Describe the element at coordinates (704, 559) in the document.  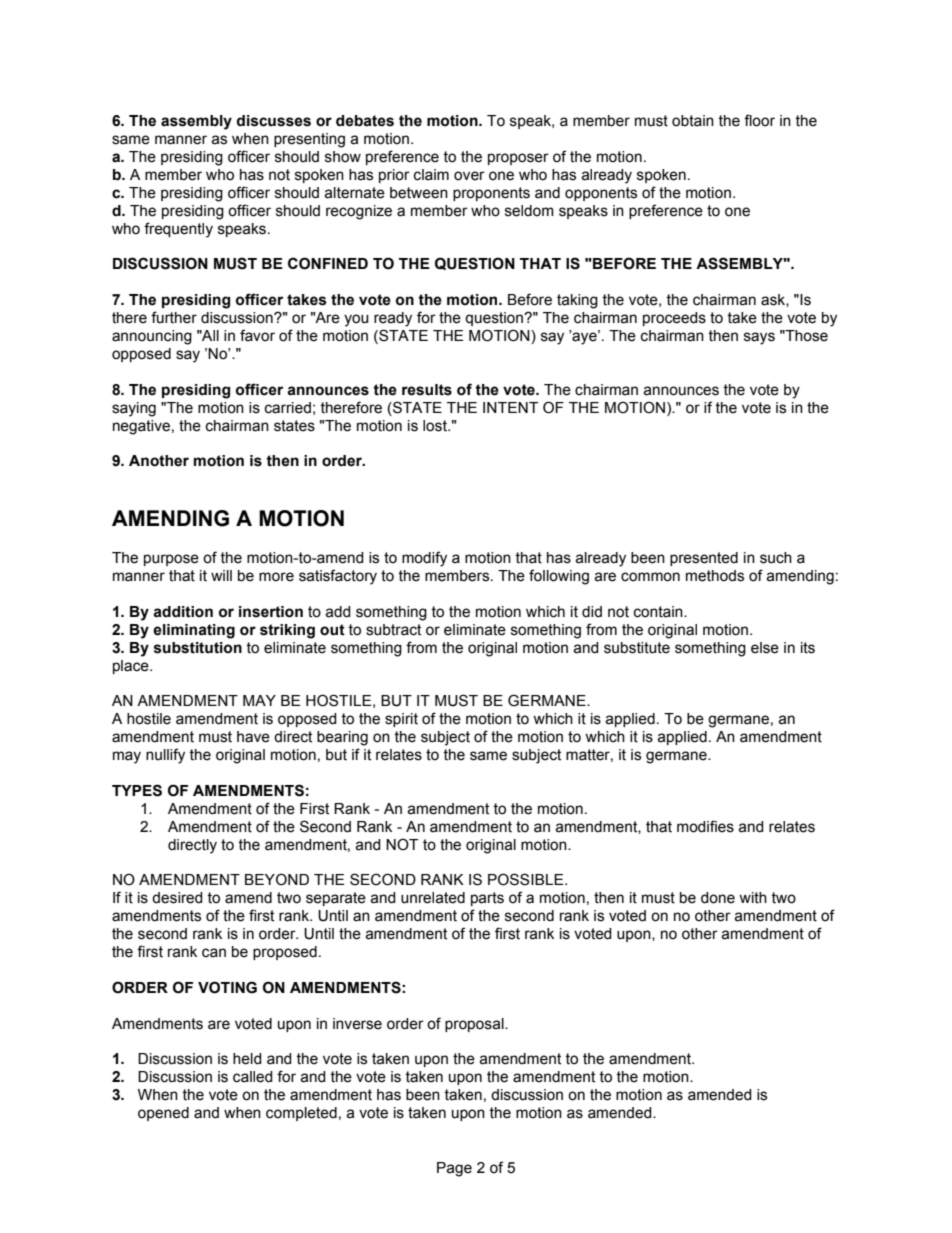
I see `presented` at that location.
